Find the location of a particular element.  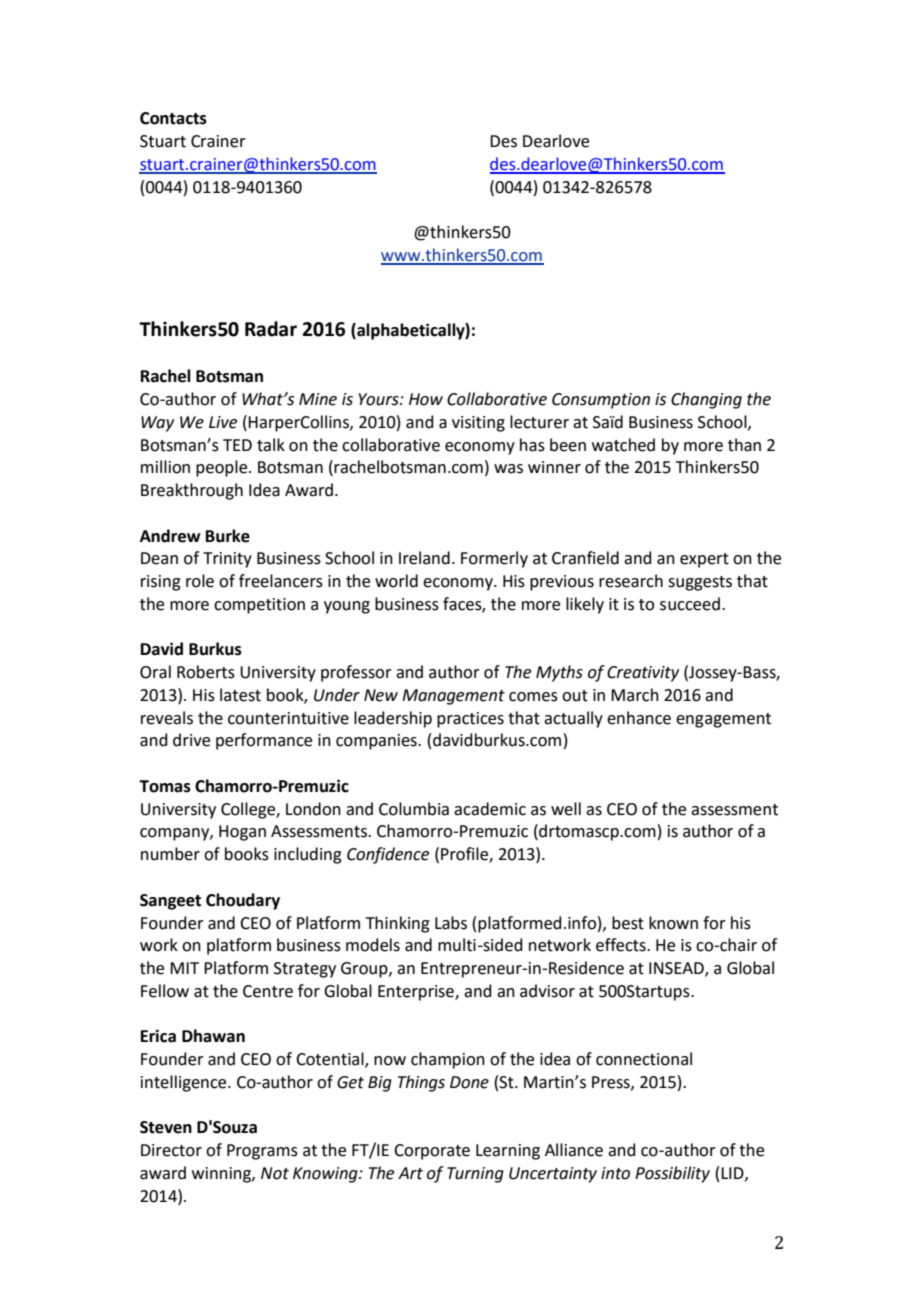

Contacts is located at coordinates (173, 118).
